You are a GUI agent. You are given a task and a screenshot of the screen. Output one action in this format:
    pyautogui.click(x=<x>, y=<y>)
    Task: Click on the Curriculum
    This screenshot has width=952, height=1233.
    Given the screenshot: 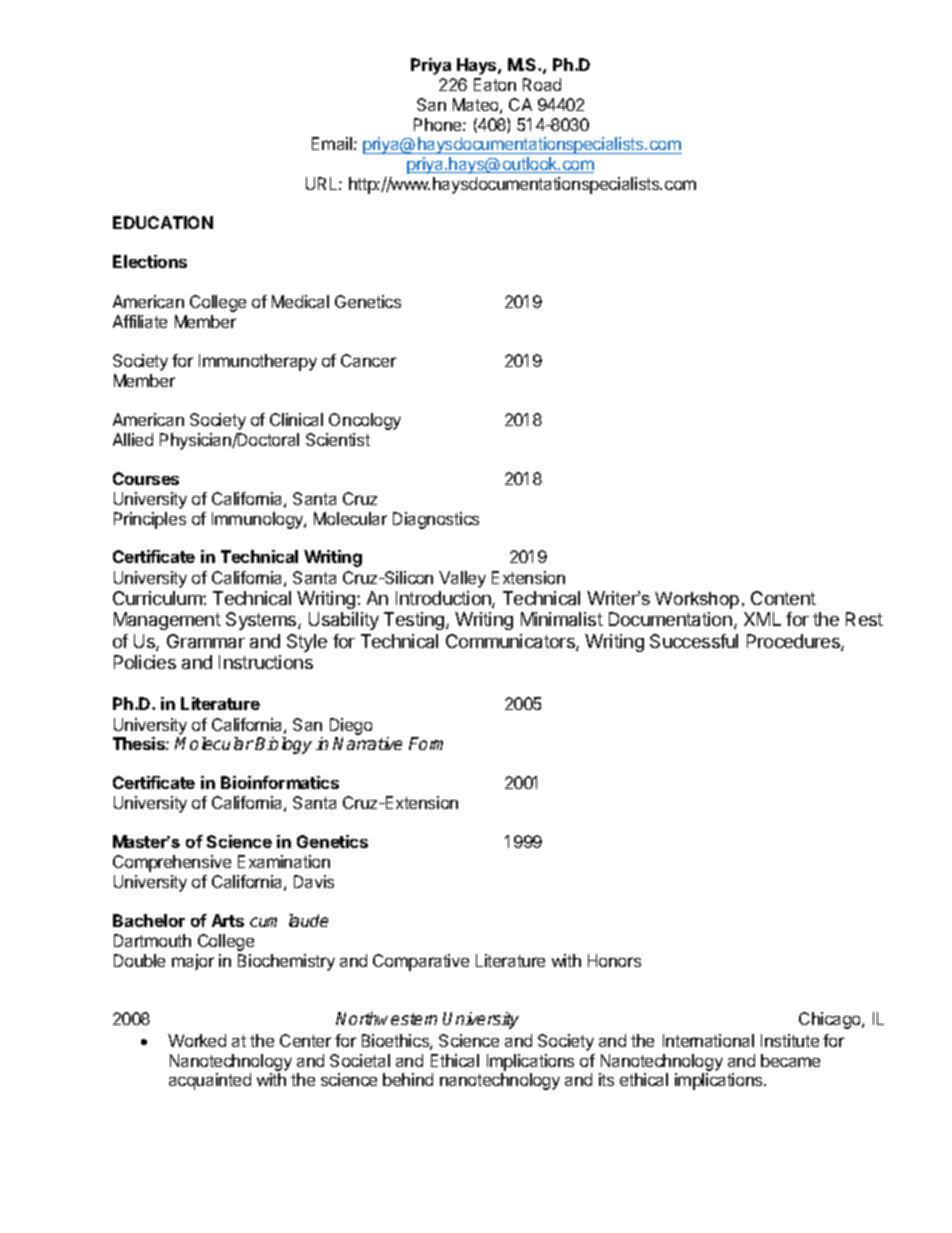 What is the action you would take?
    pyautogui.click(x=158, y=598)
